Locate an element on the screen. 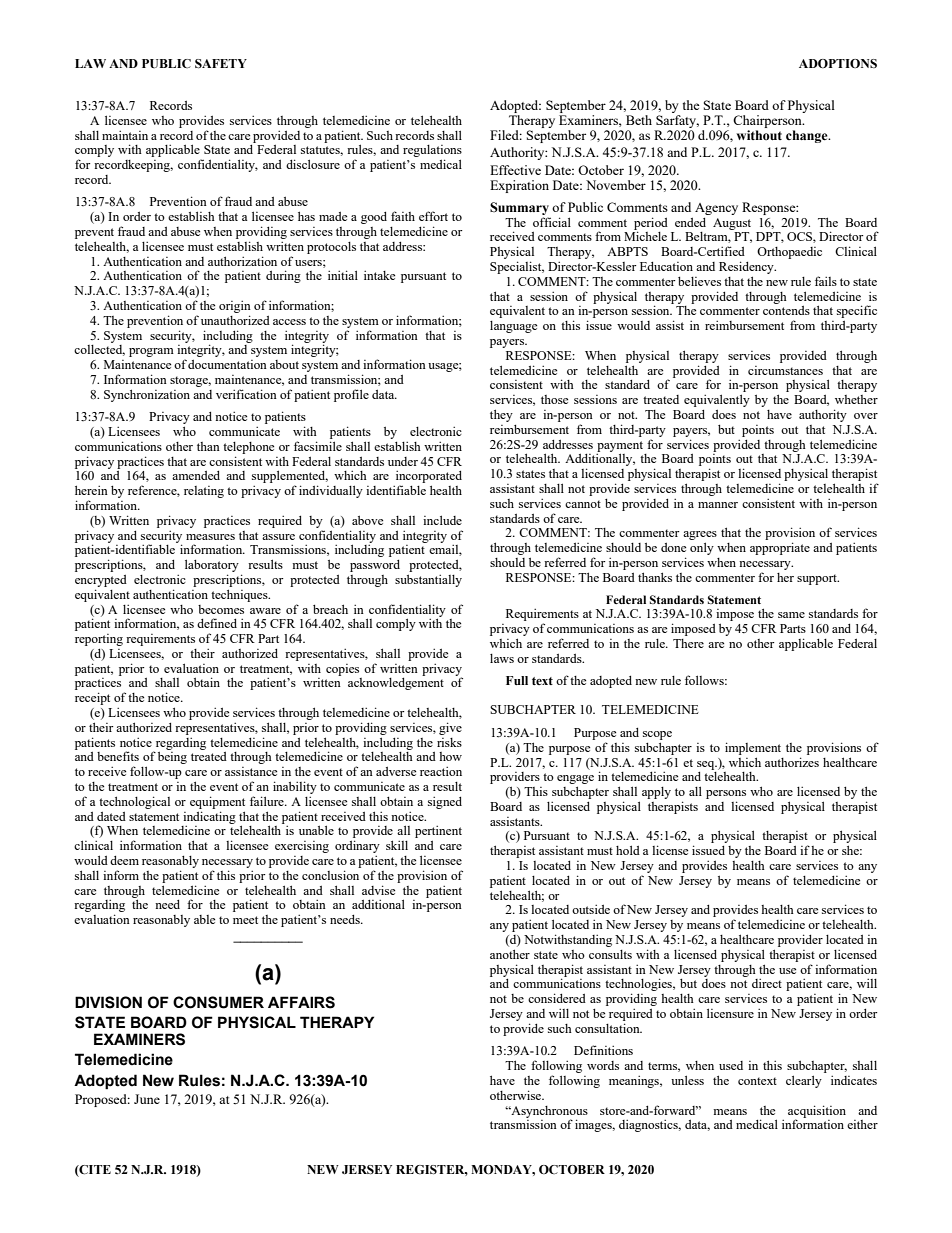 The image size is (952, 1233). they is located at coordinates (501, 415).
